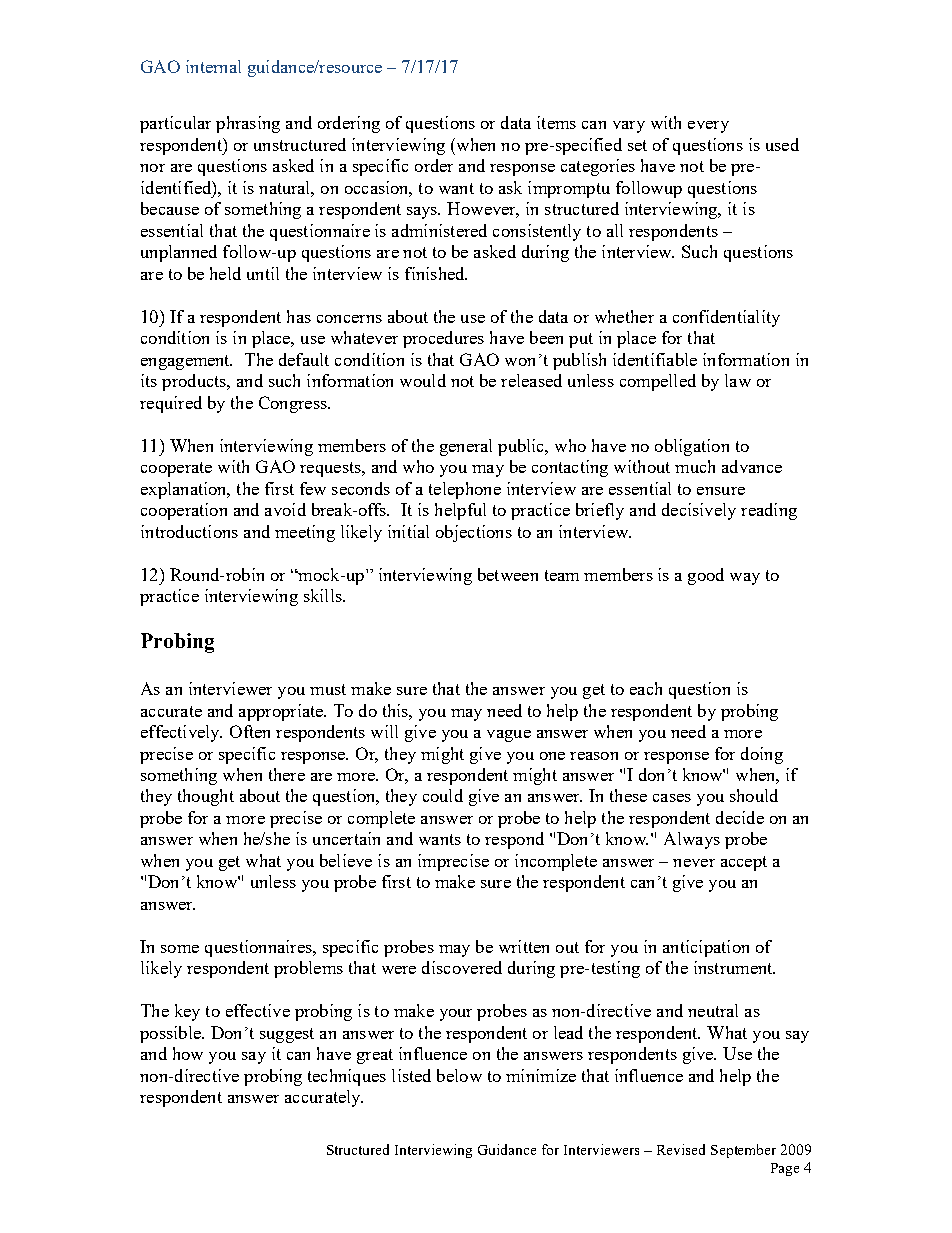  Describe the element at coordinates (248, 124) in the screenshot. I see `phrasing` at that location.
